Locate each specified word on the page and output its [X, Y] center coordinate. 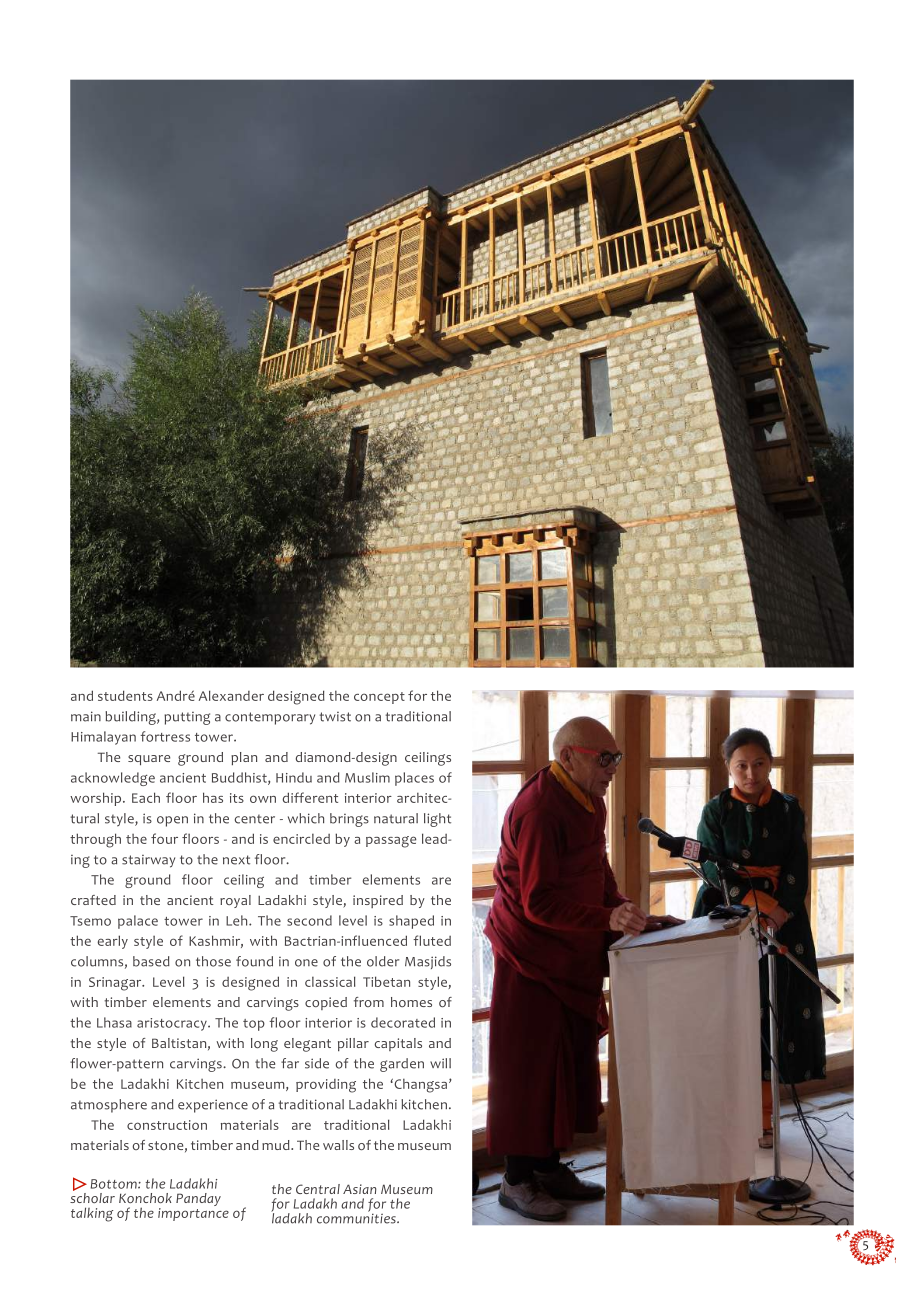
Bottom [115, 1184]
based [151, 961]
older [383, 961]
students [125, 695]
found [254, 961]
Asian [360, 1189]
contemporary [270, 718]
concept [379, 698]
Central [318, 1189]
